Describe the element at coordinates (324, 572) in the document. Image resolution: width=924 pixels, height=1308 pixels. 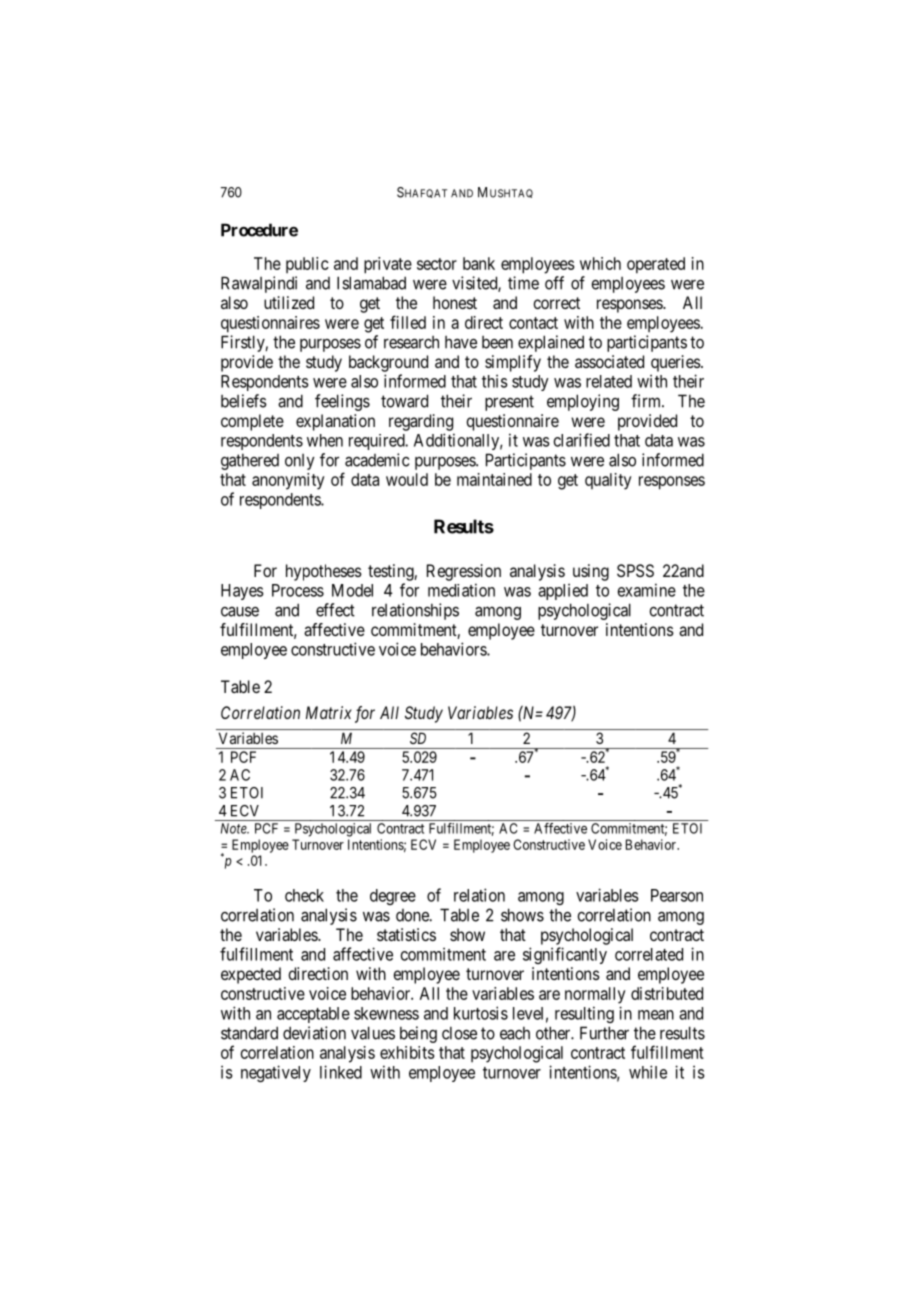
I see `hypotheses` at that location.
